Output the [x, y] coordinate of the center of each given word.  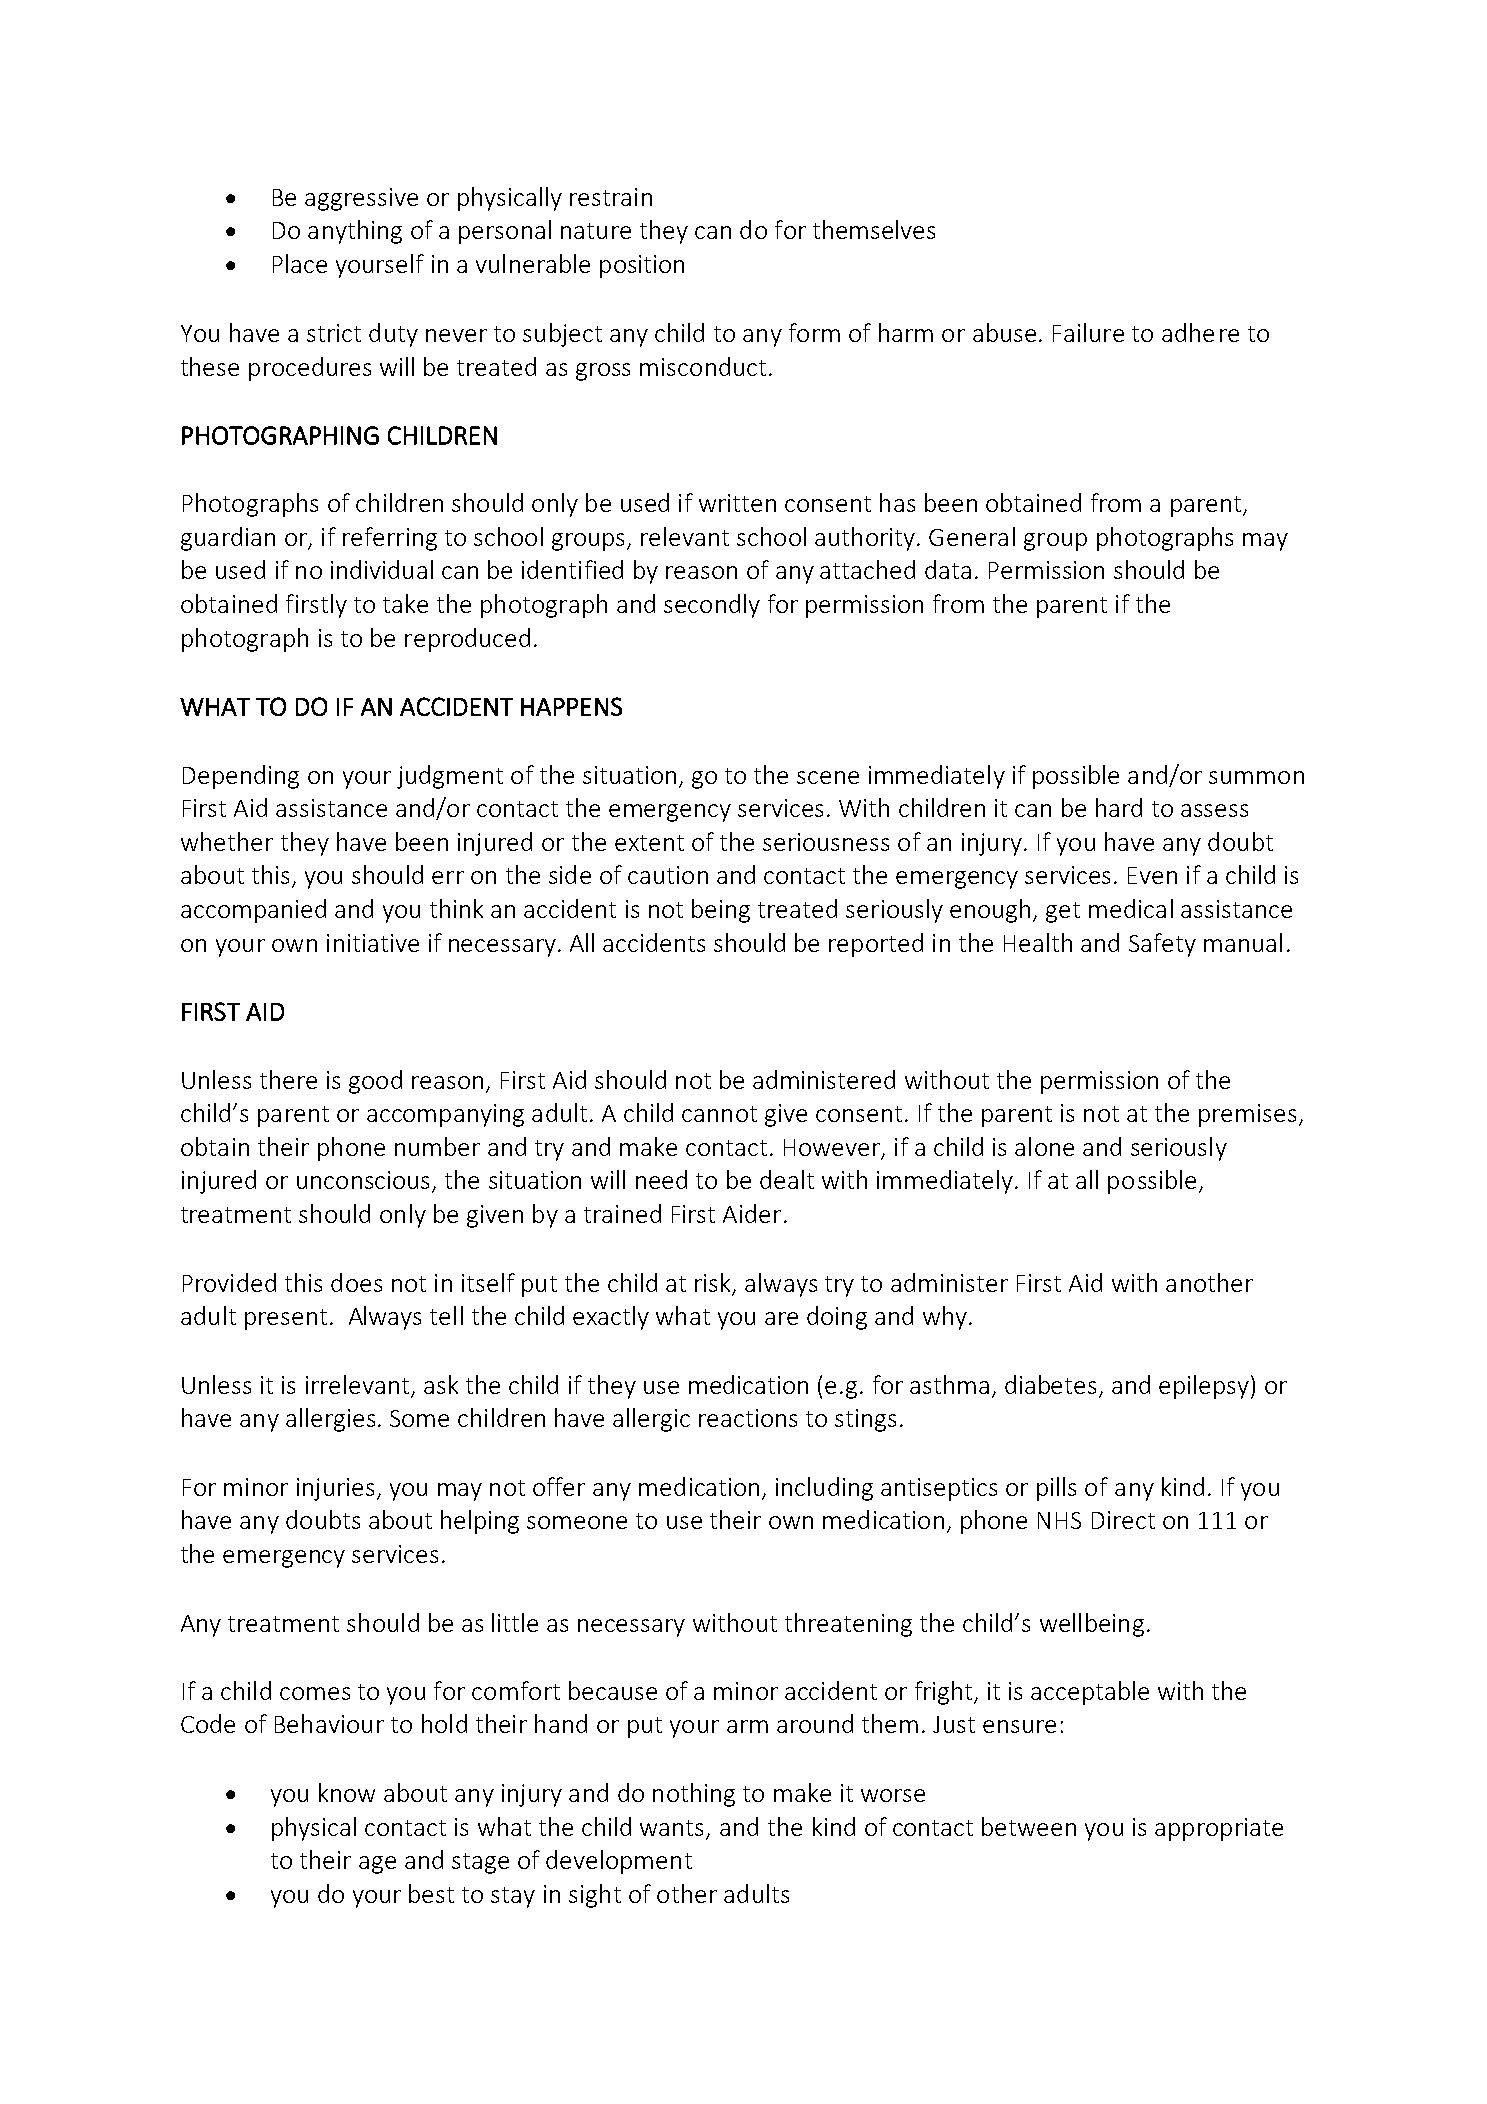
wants [673, 1829]
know [347, 1792]
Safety [1162, 945]
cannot [719, 1114]
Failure [1088, 332]
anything [355, 232]
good [375, 1082]
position [642, 266]
